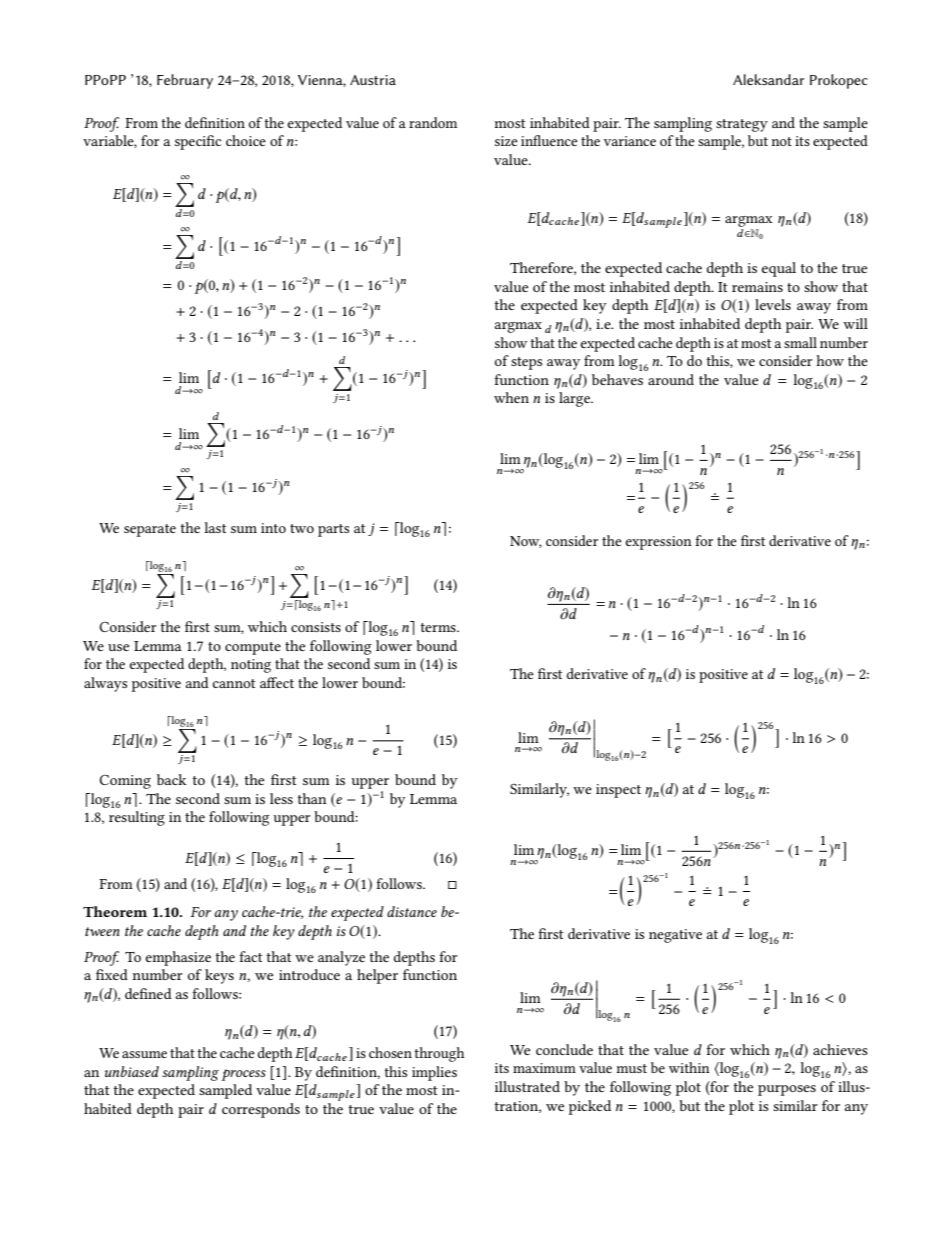 The height and width of the screenshot is (1233, 952). Describe the element at coordinates (215, 527) in the screenshot. I see `last` at that location.
